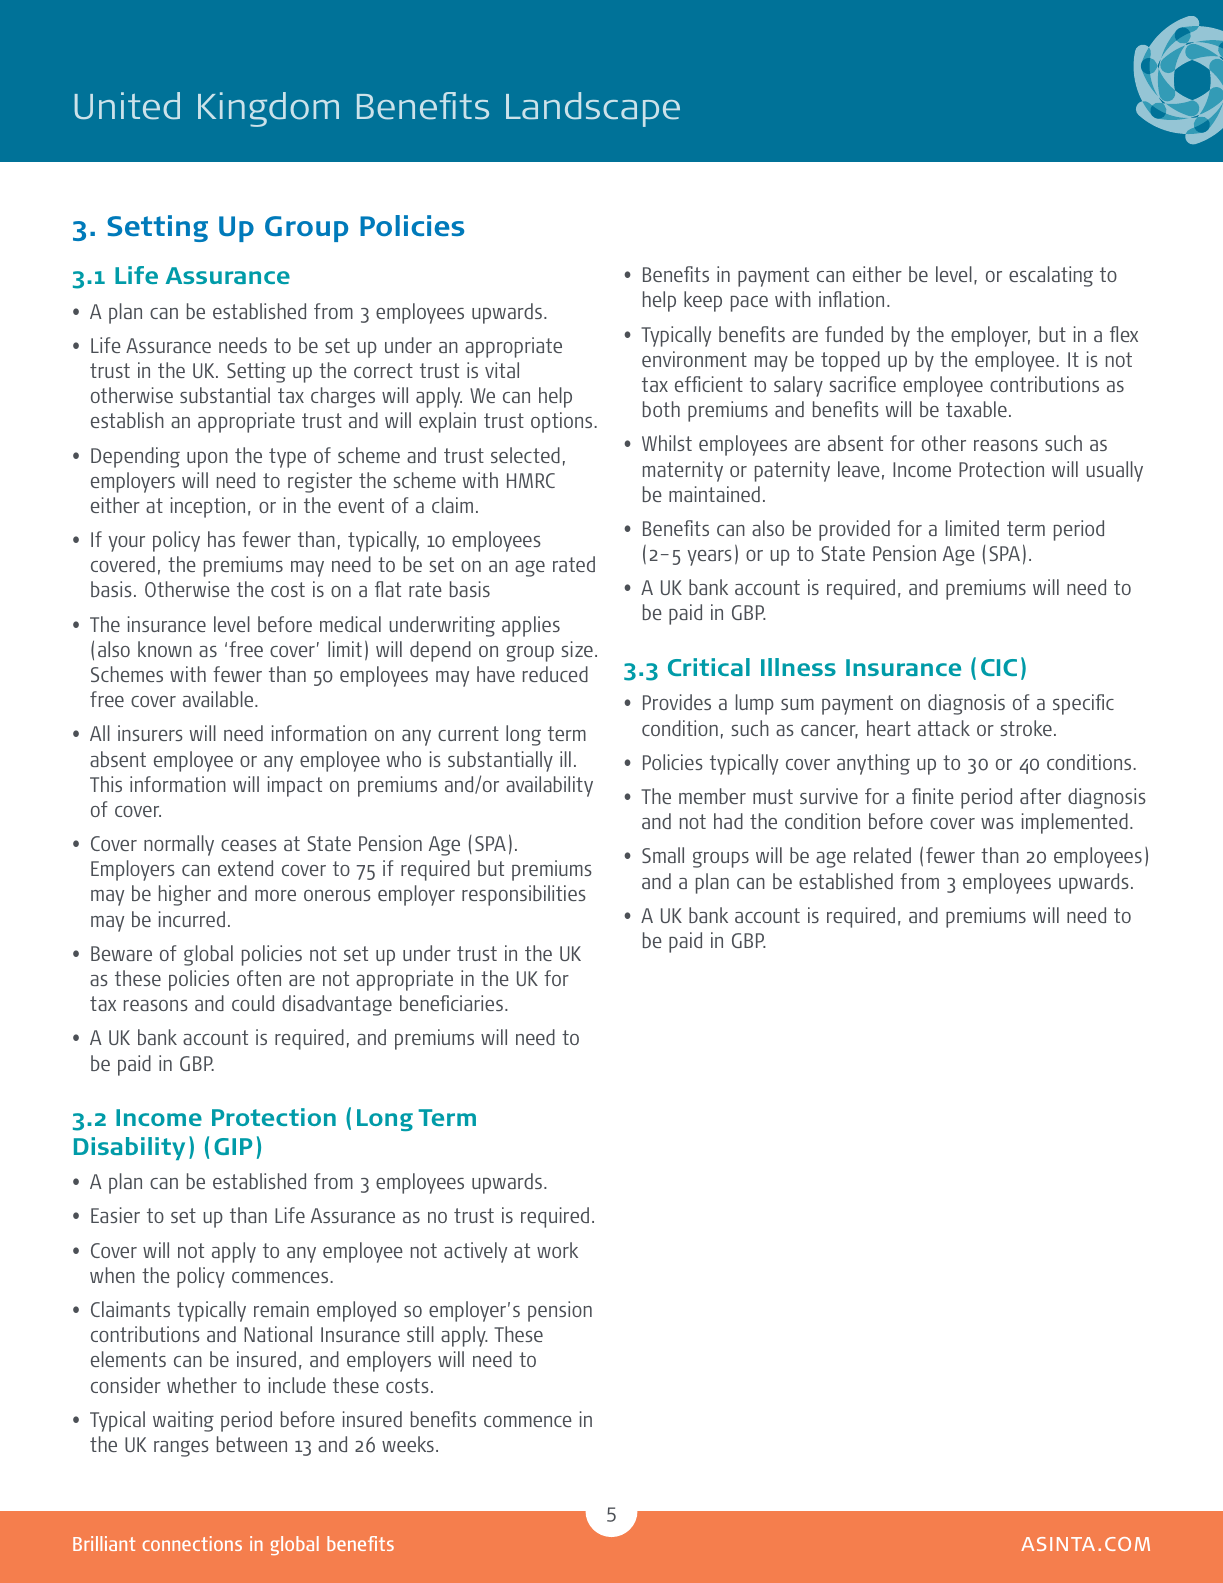 The height and width of the screenshot is (1583, 1223). What do you see at coordinates (593, 109) in the screenshot?
I see `Landscape` at bounding box center [593, 109].
